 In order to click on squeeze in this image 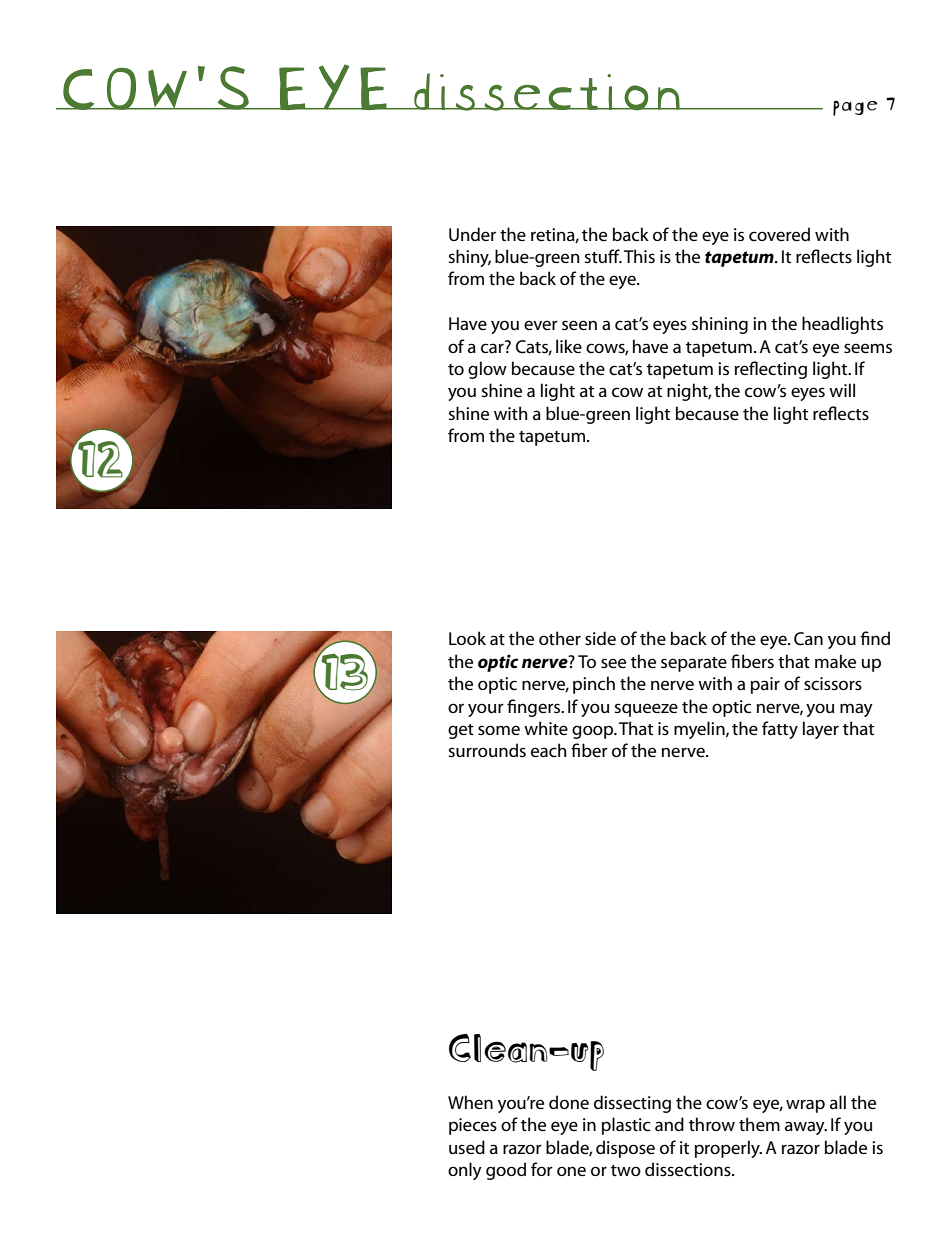, I will do `click(646, 710)`.
